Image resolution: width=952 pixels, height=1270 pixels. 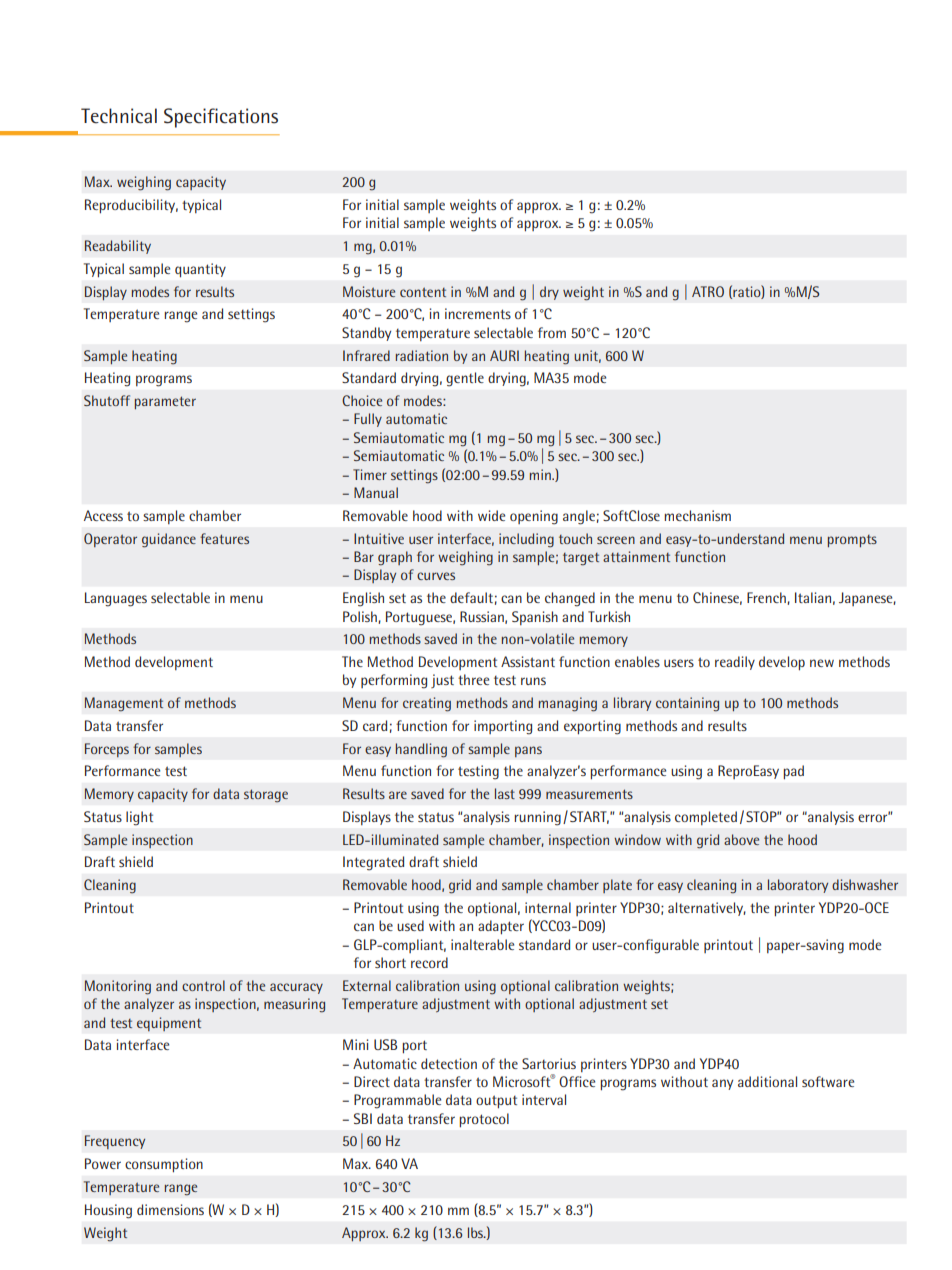 I want to click on from, so click(x=552, y=332).
